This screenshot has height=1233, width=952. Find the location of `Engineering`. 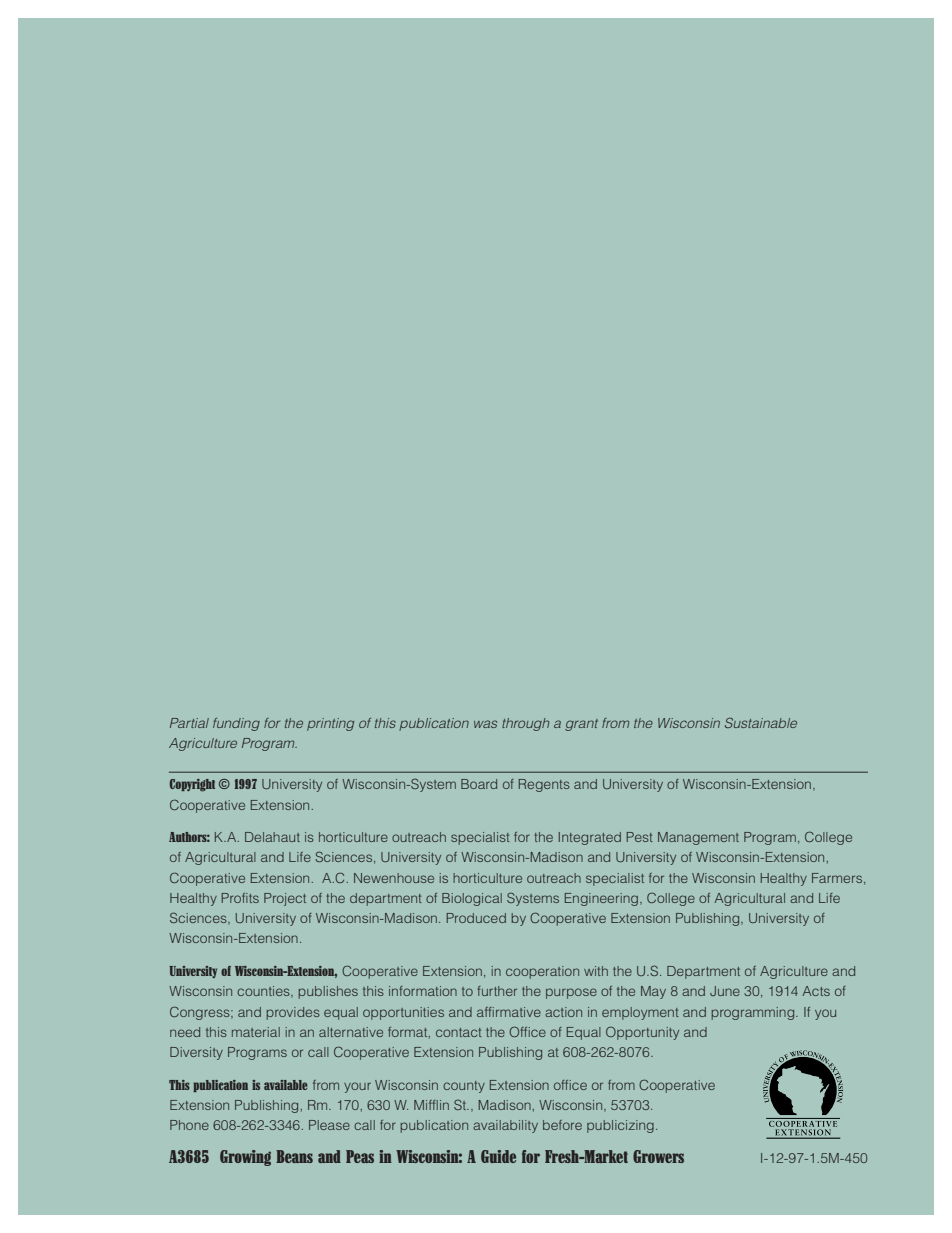

Engineering is located at coordinates (603, 899).
